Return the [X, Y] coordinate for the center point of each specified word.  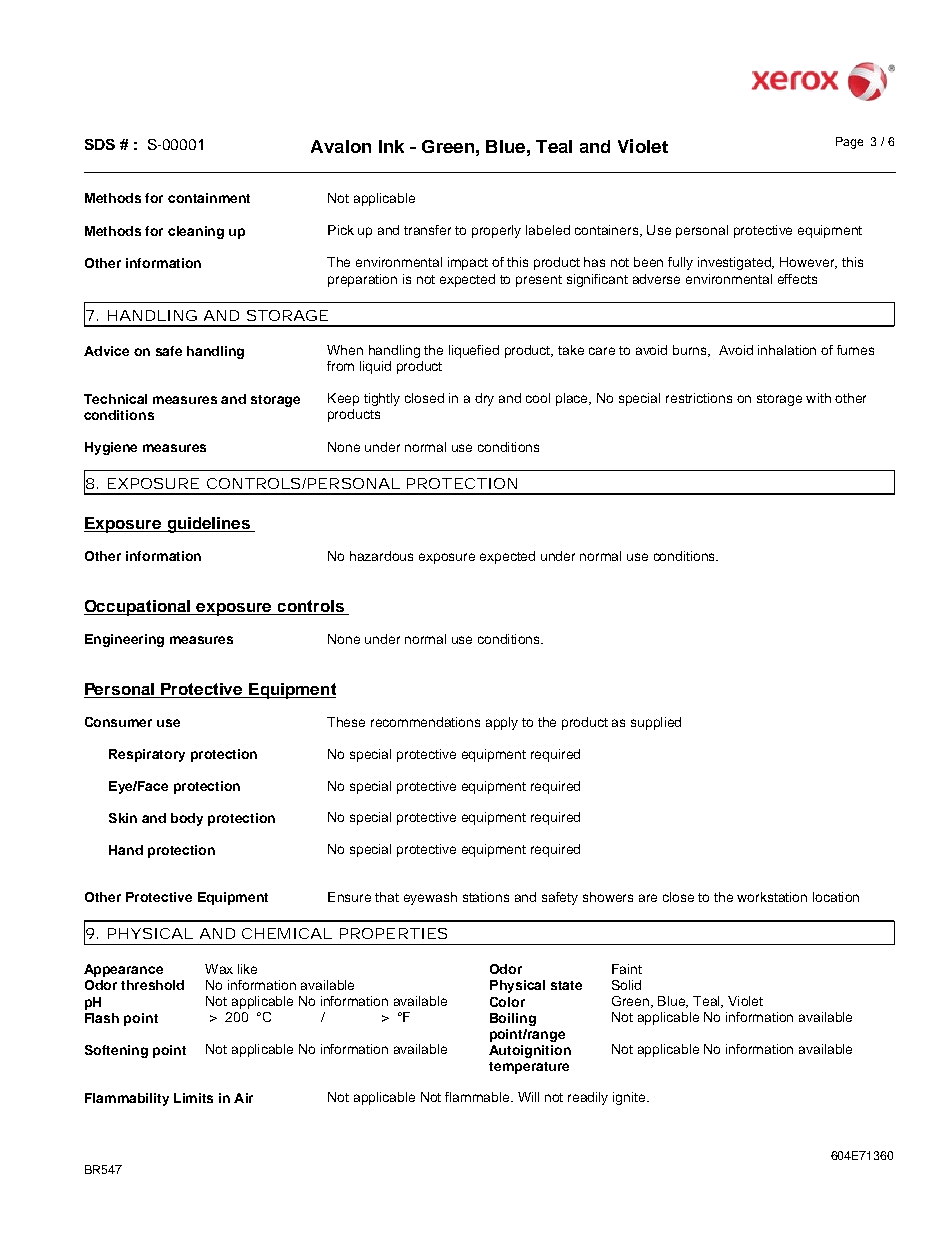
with [818, 398]
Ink [391, 146]
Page [849, 143]
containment [209, 198]
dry [484, 399]
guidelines [209, 525]
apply [502, 723]
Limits [193, 1098]
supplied [656, 723]
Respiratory [147, 755]
